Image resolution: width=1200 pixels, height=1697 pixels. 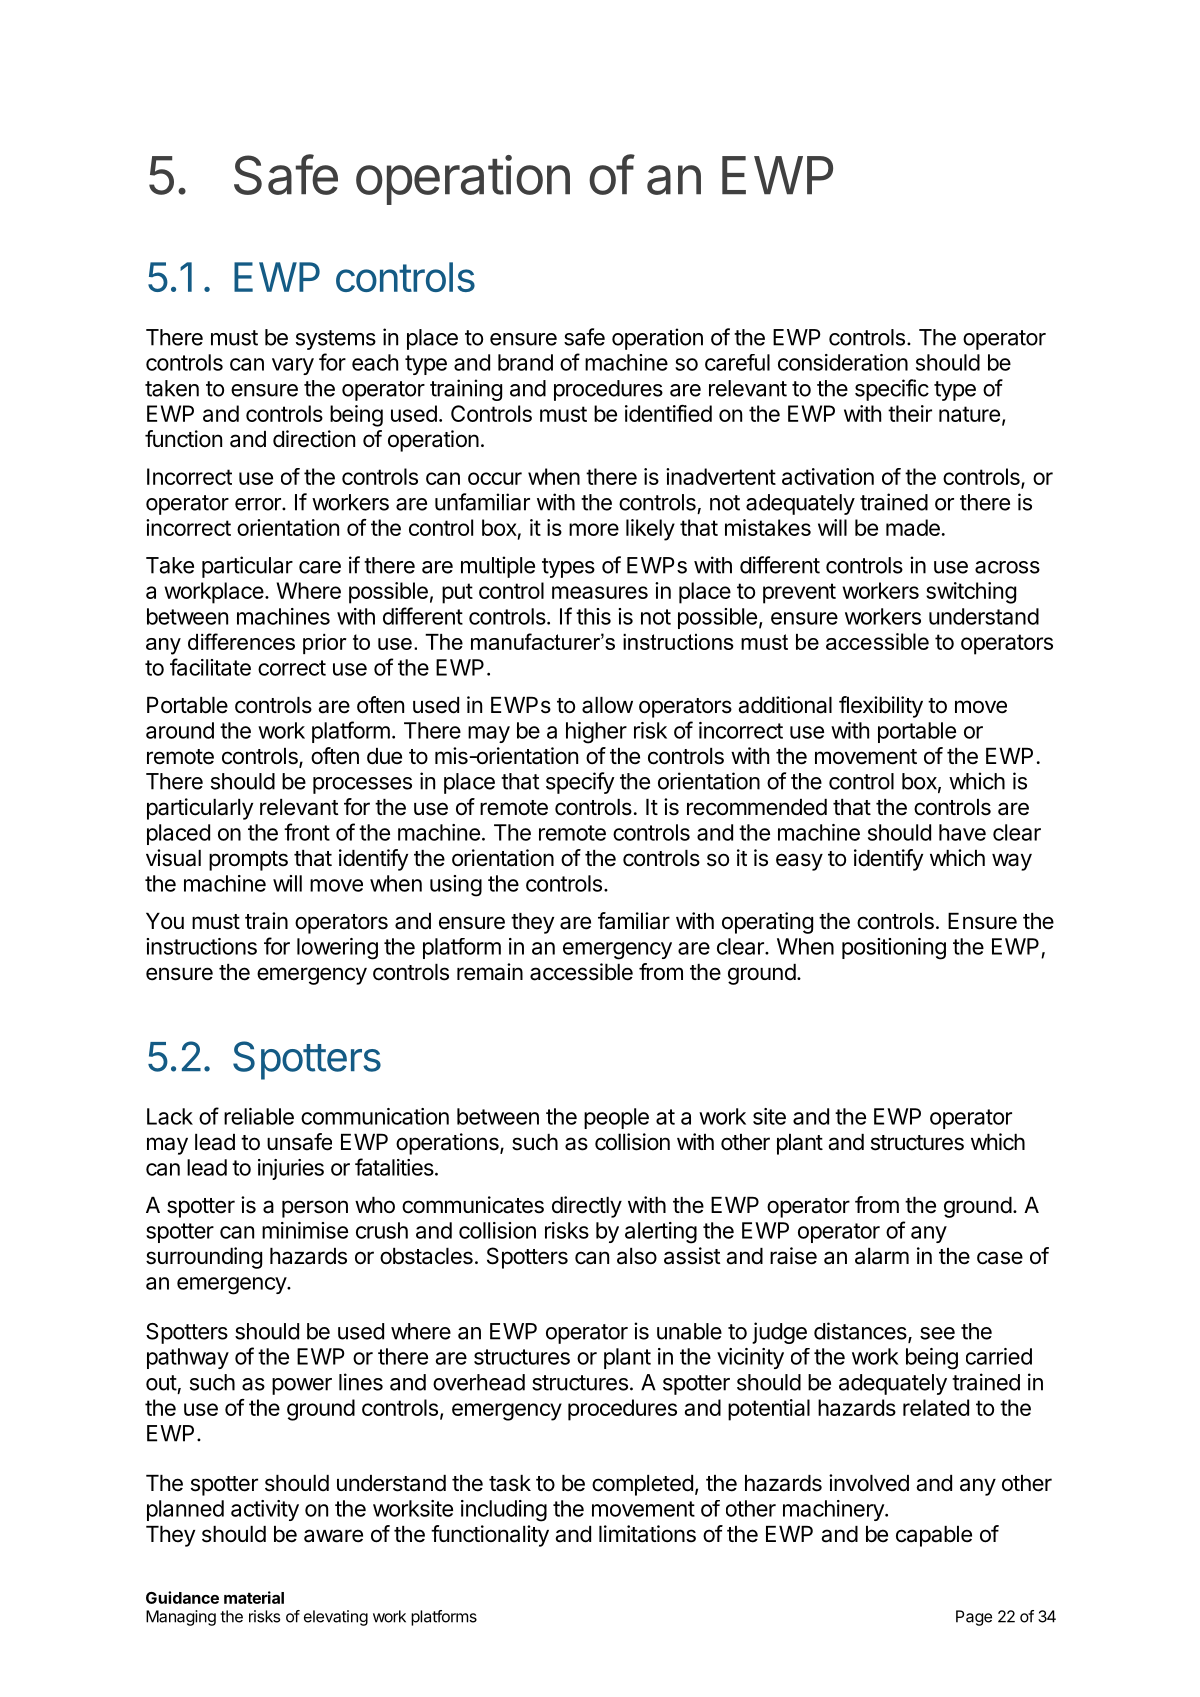 What do you see at coordinates (587, 1207) in the document?
I see `directly` at bounding box center [587, 1207].
